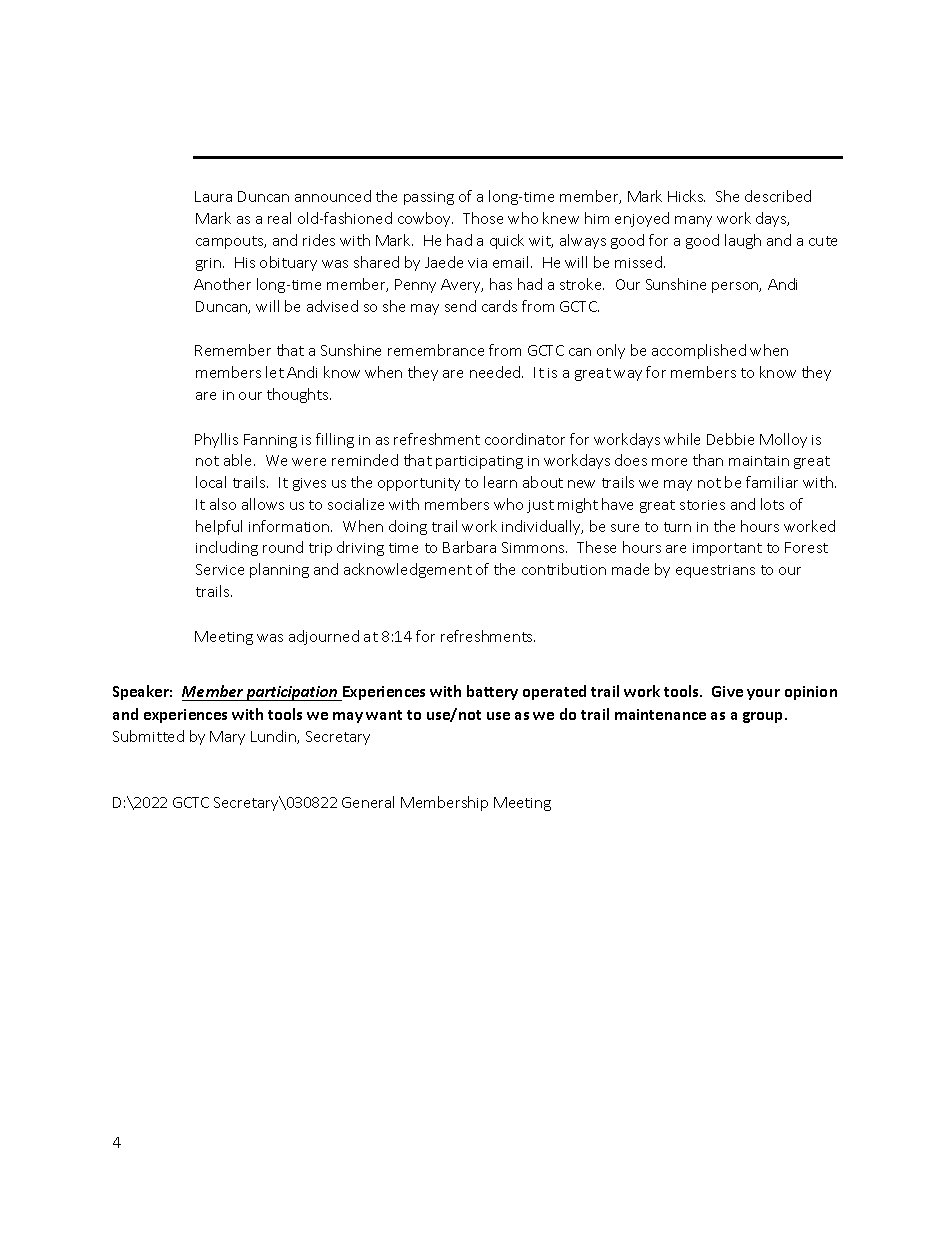 The width and height of the screenshot is (952, 1233). Describe the element at coordinates (299, 395) in the screenshot. I see `thoughts` at that location.
